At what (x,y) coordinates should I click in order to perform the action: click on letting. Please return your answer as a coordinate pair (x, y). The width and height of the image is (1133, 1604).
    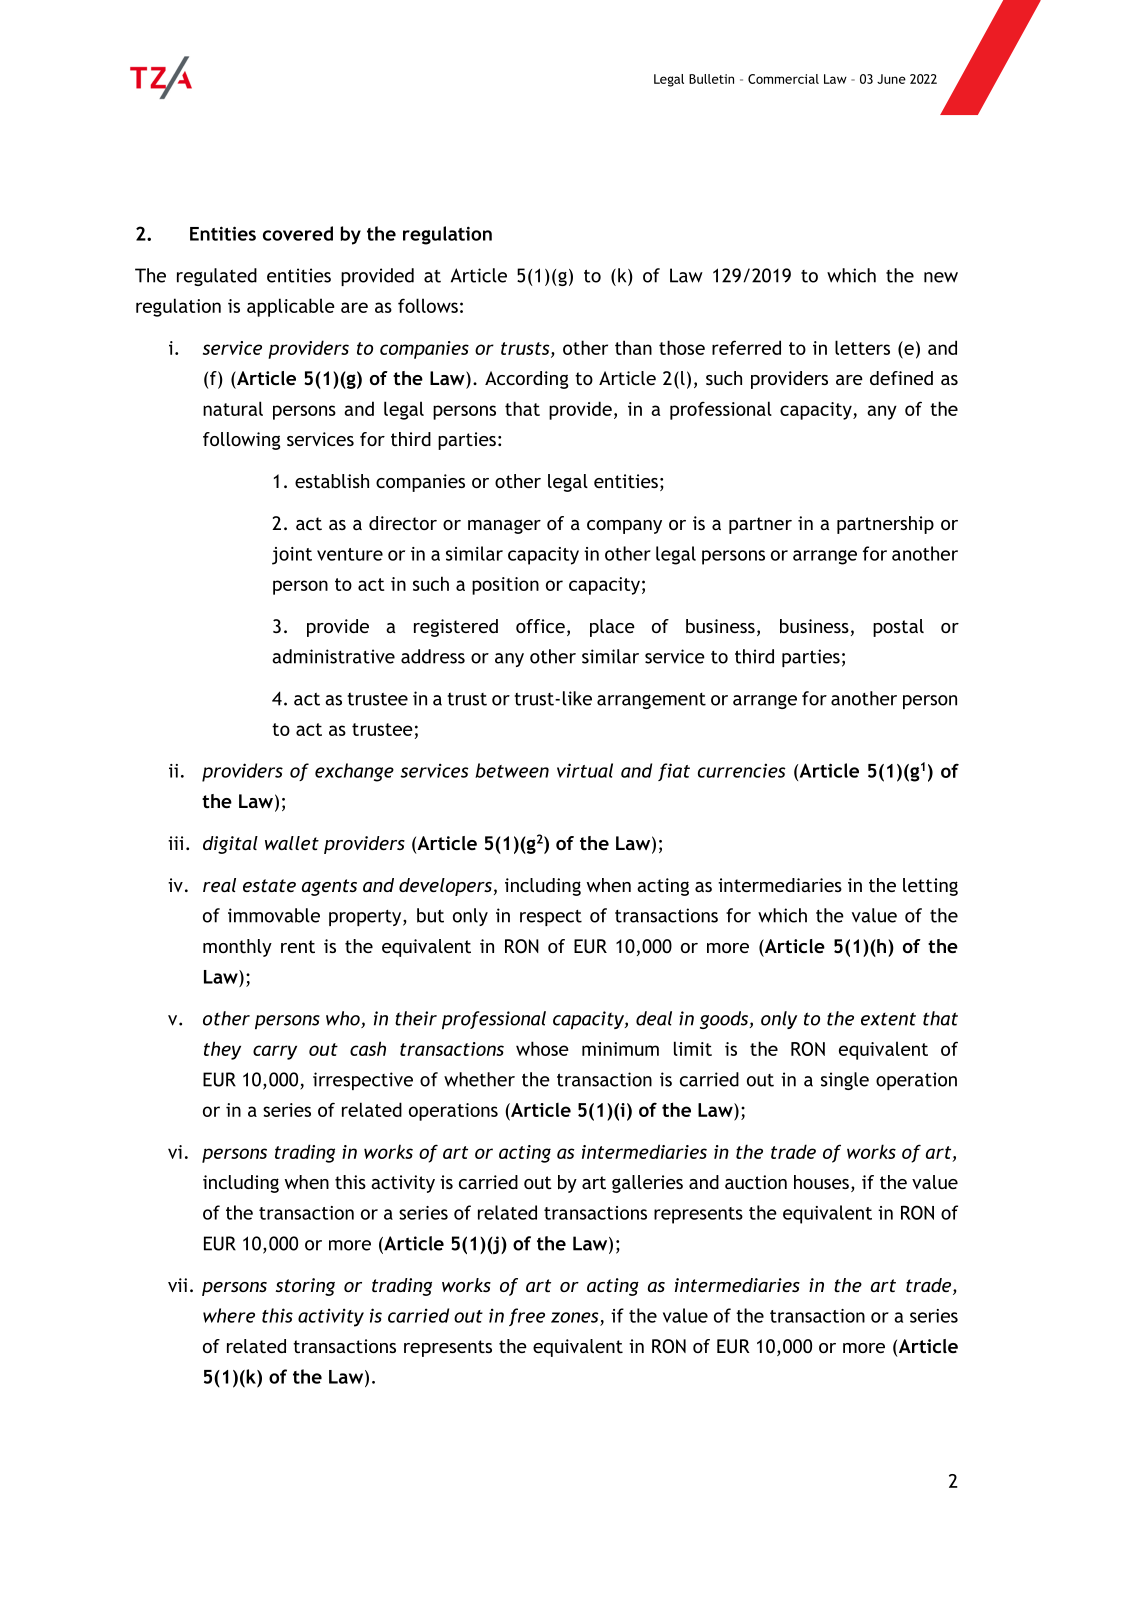
    Looking at the image, I should click on (930, 887).
